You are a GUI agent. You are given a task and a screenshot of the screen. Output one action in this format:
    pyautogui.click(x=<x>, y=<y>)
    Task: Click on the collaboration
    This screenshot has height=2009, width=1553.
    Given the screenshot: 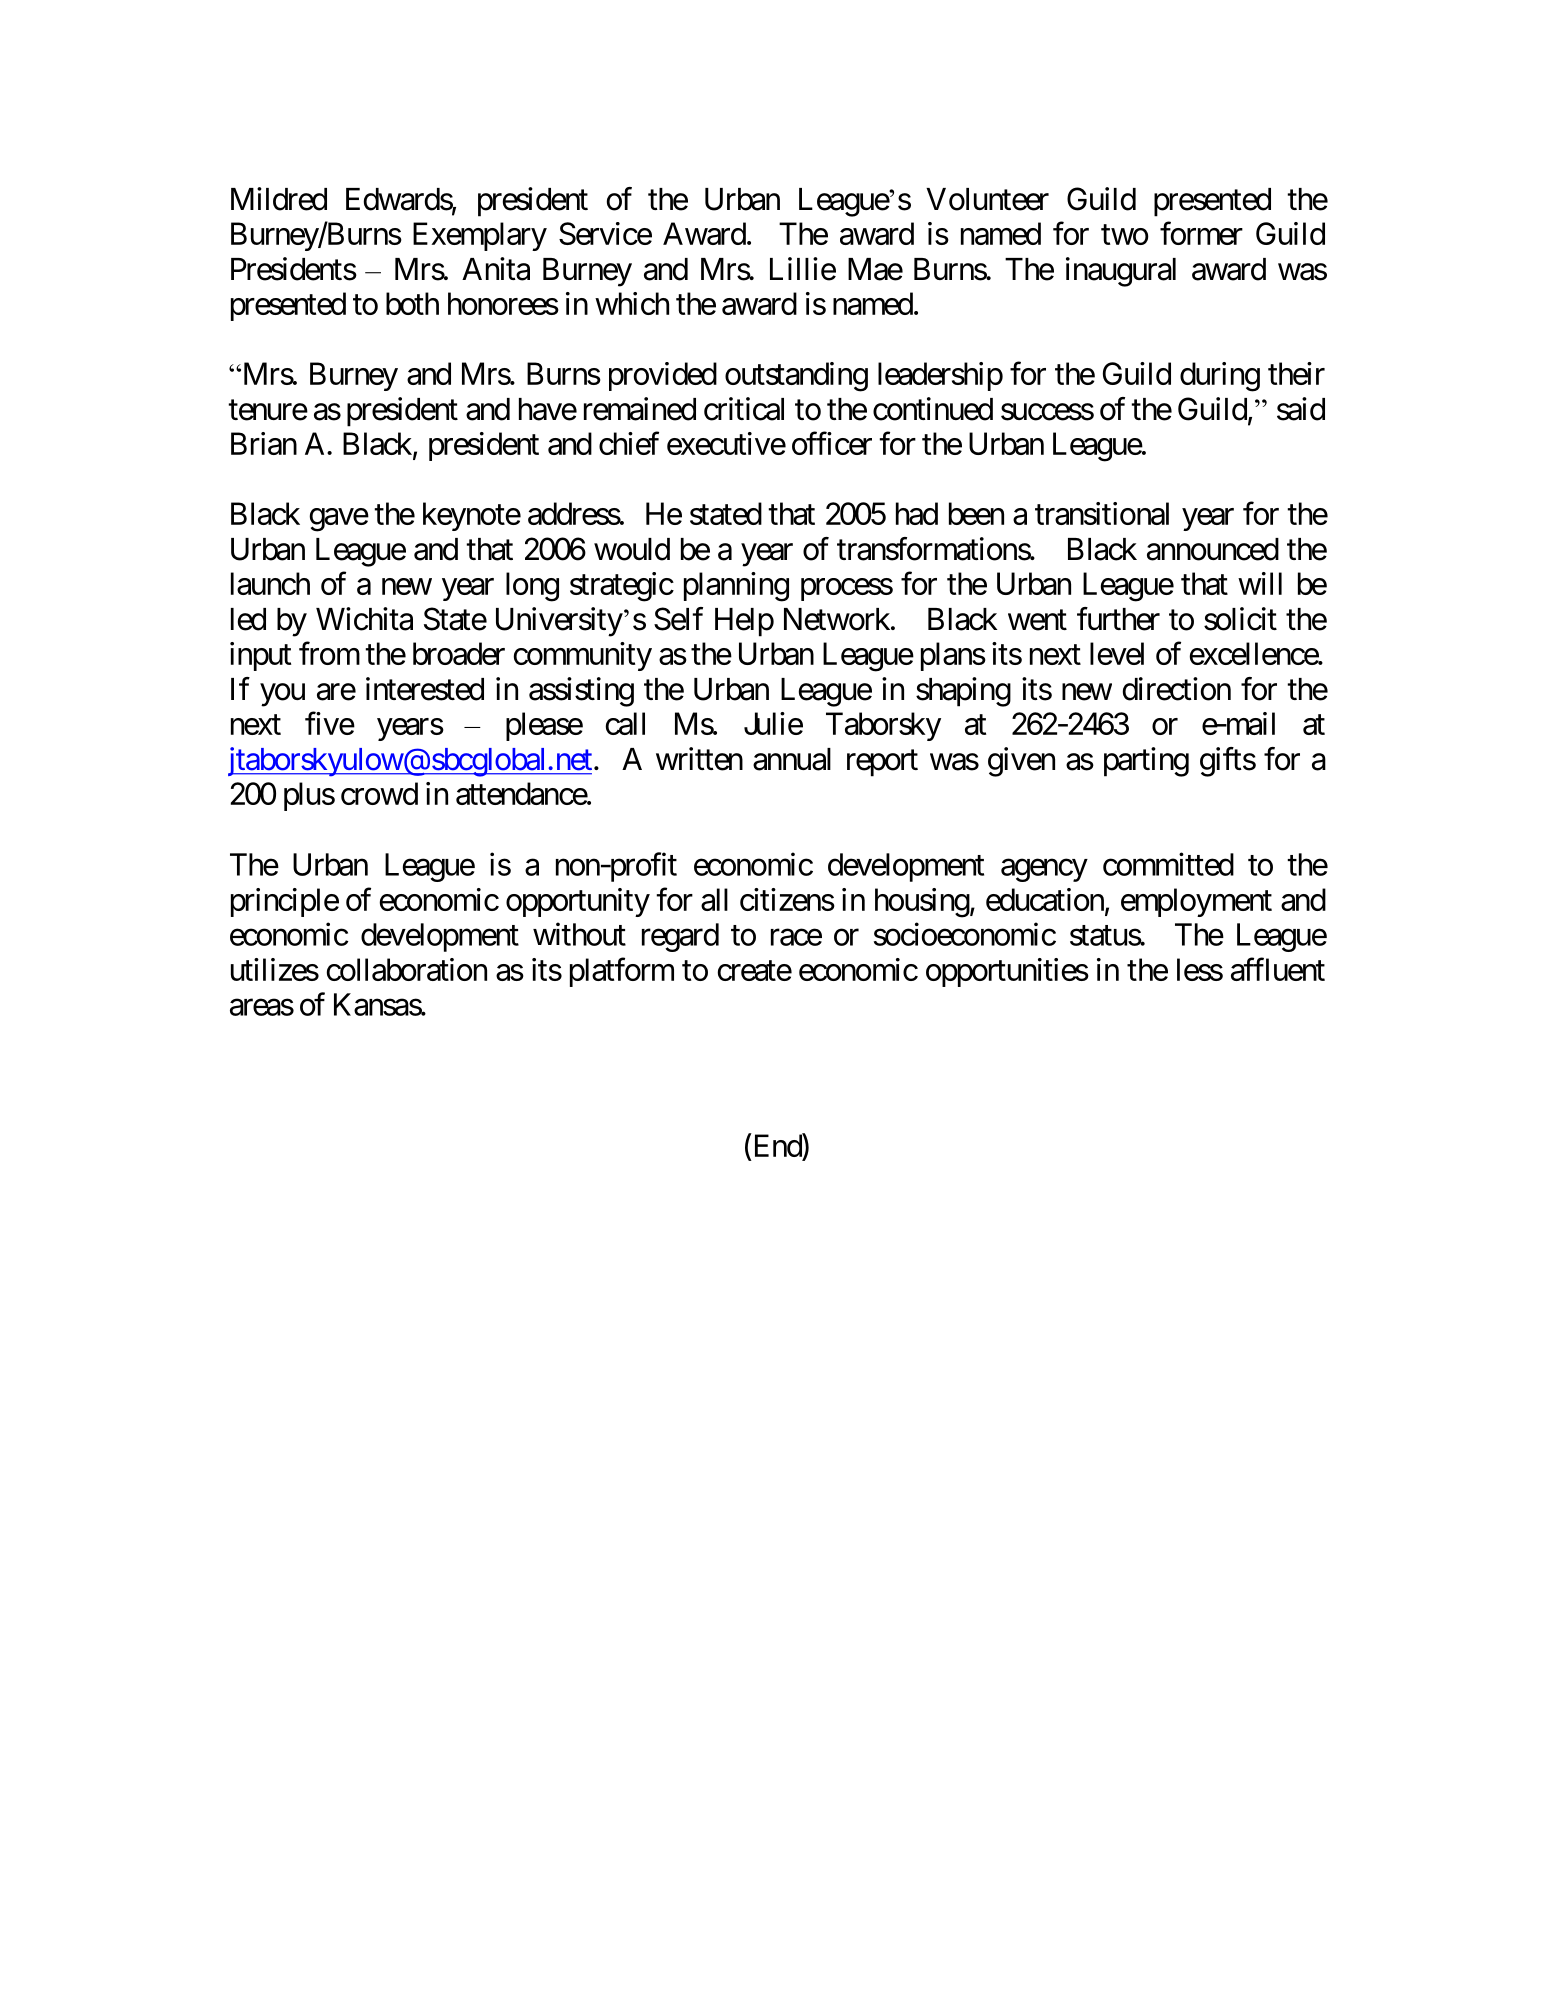 What is the action you would take?
    pyautogui.click(x=407, y=969)
